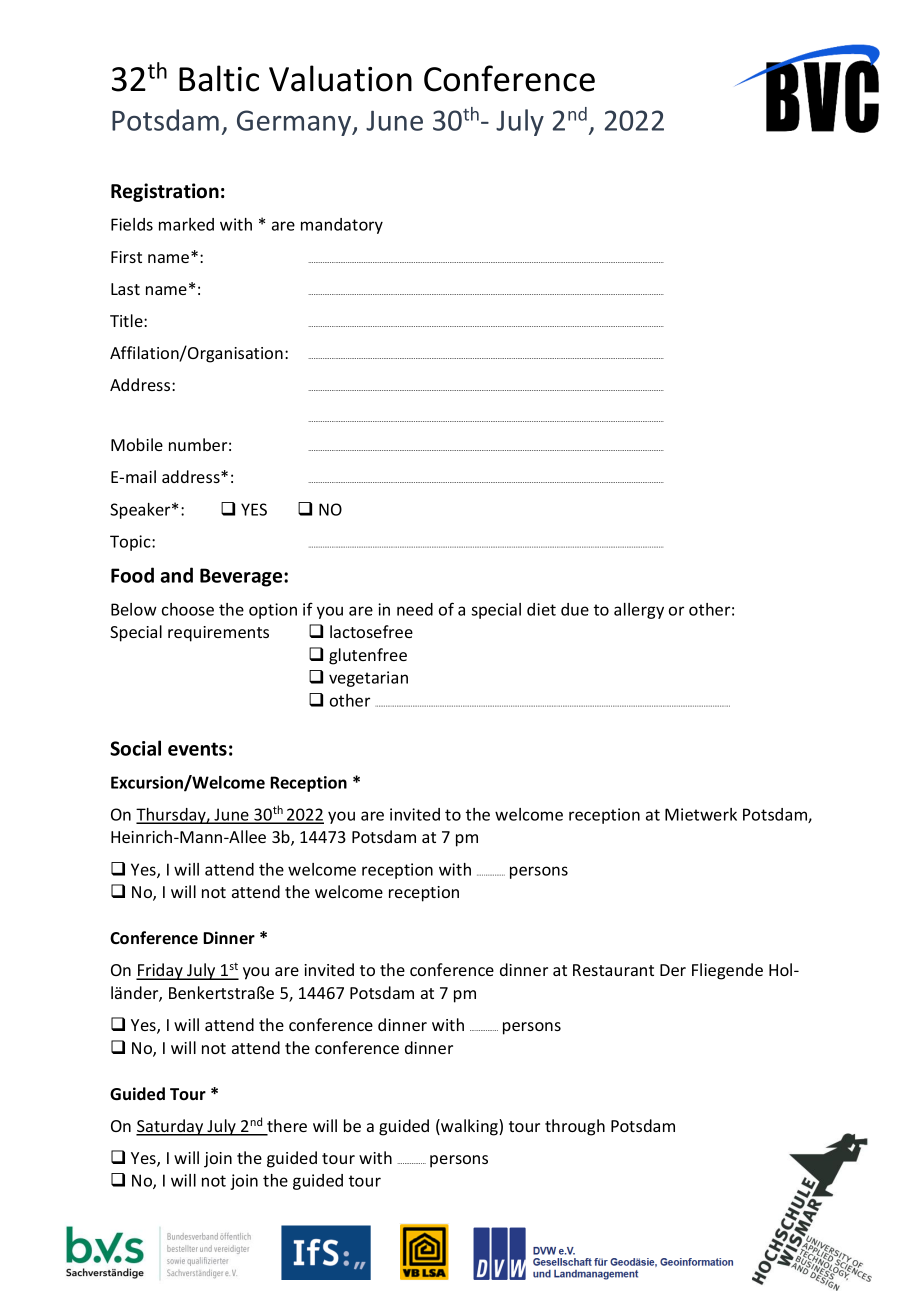  I want to click on there, so click(286, 1127).
